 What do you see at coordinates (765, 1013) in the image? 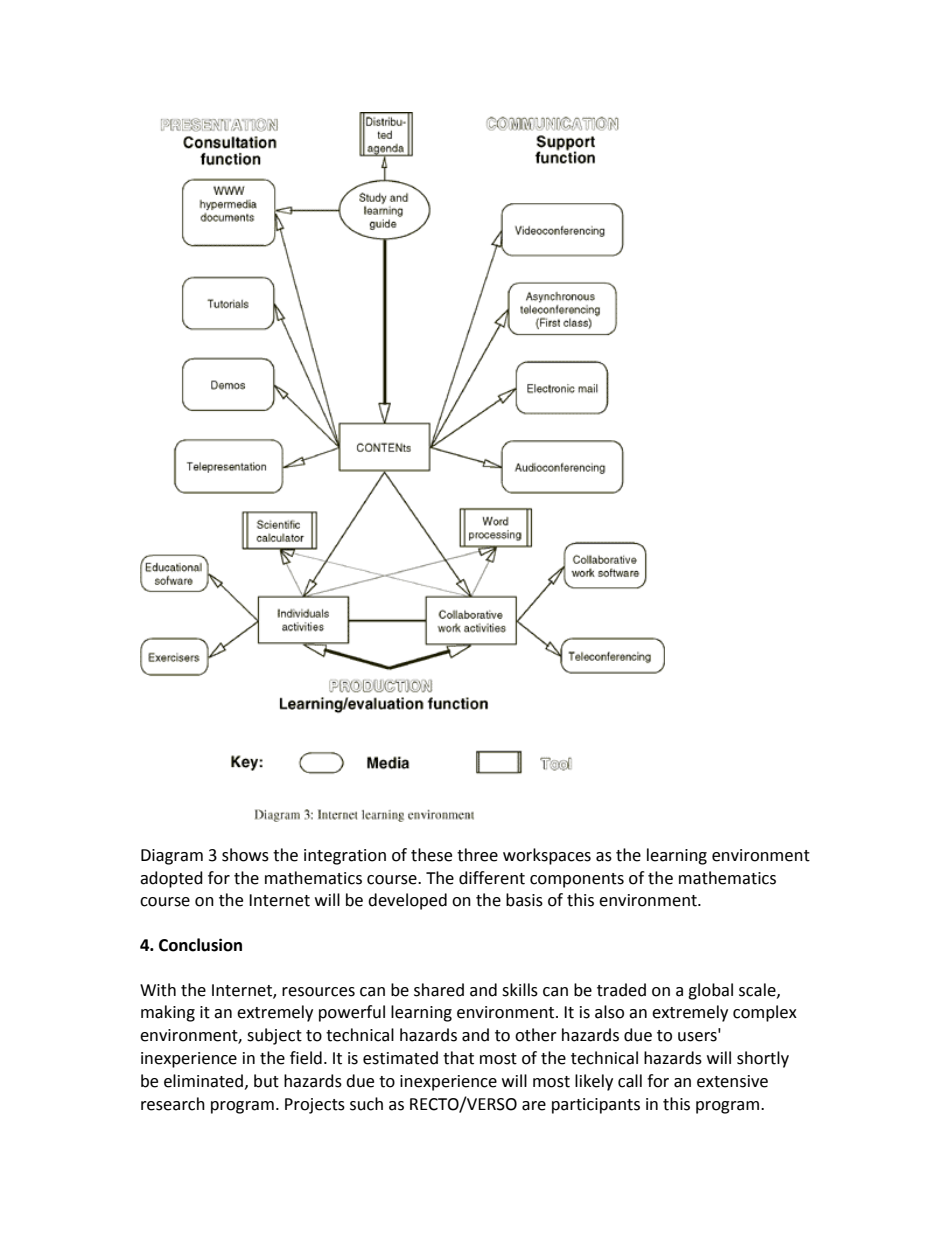
I see `complex` at bounding box center [765, 1013].
